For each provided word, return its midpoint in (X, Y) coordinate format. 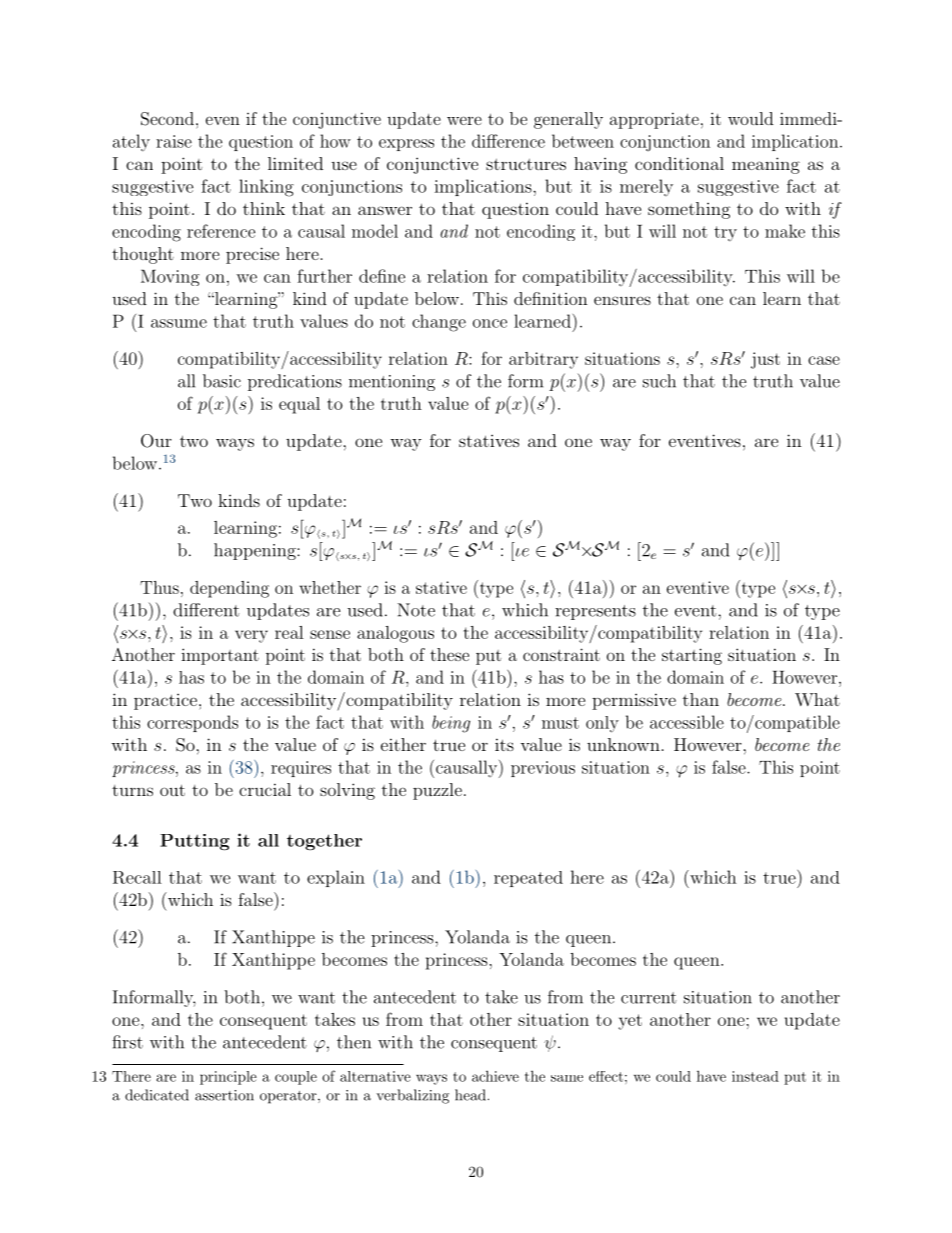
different (206, 610)
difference (508, 141)
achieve (495, 1076)
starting (692, 656)
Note (416, 610)
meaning (766, 165)
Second (167, 119)
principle (228, 1078)
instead (755, 1076)
